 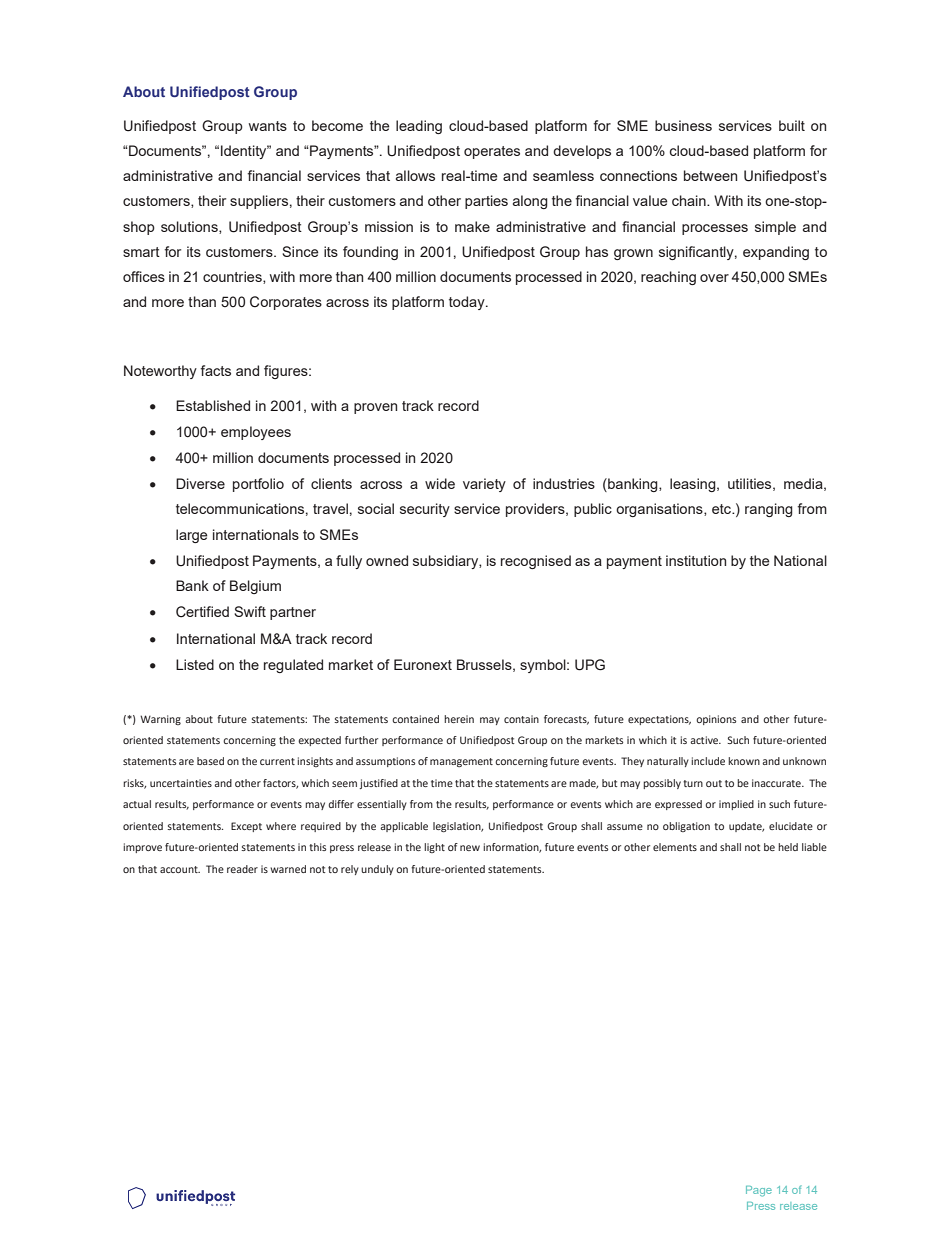 What do you see at coordinates (242, 869) in the screenshot?
I see `reader` at bounding box center [242, 869].
